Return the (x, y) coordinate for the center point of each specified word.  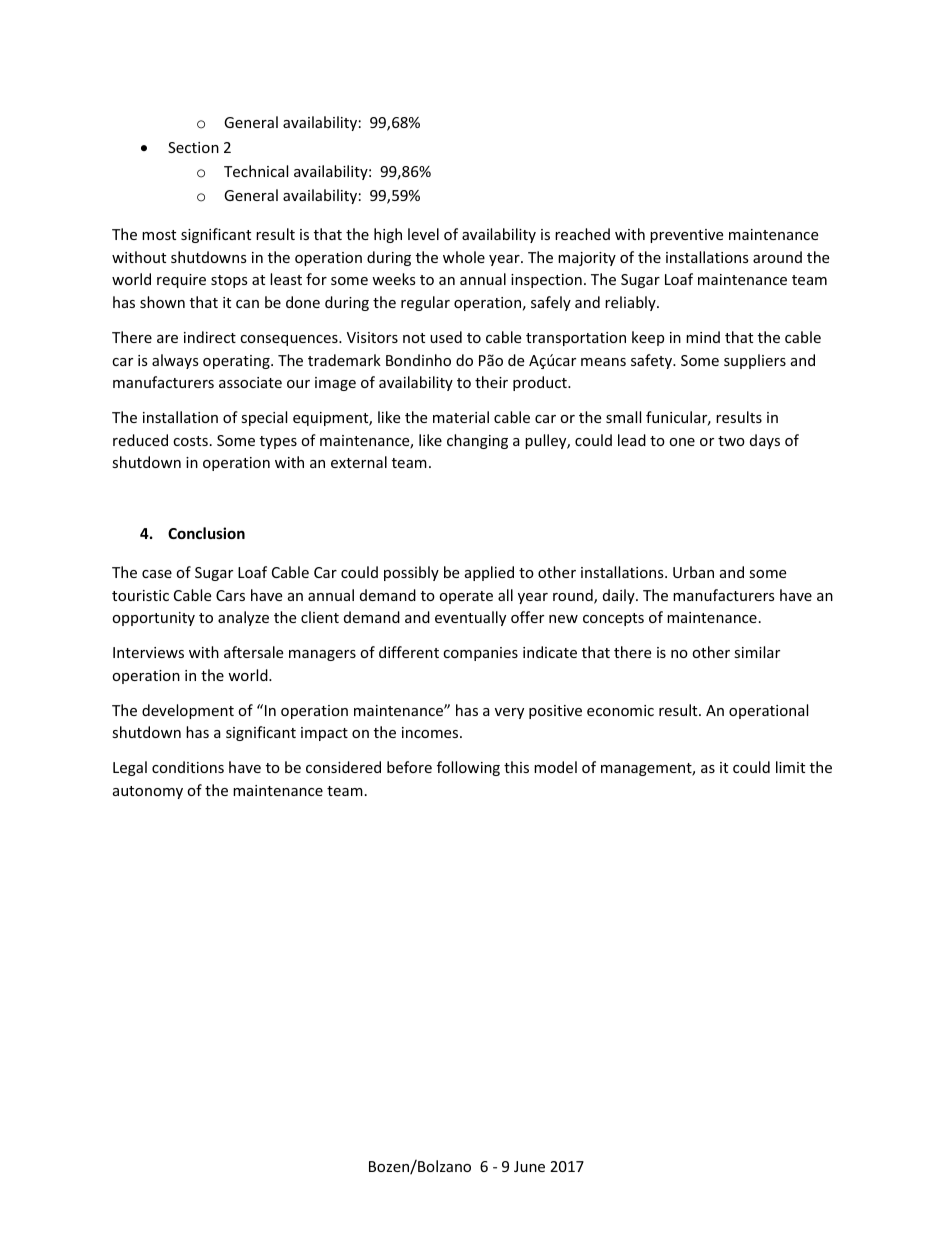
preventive (686, 236)
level (423, 234)
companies (480, 654)
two (731, 441)
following (468, 768)
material (461, 417)
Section (193, 147)
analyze (243, 618)
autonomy (148, 792)
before (409, 767)
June (529, 1166)
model (555, 767)
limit (790, 767)
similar (757, 652)
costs (190, 441)
